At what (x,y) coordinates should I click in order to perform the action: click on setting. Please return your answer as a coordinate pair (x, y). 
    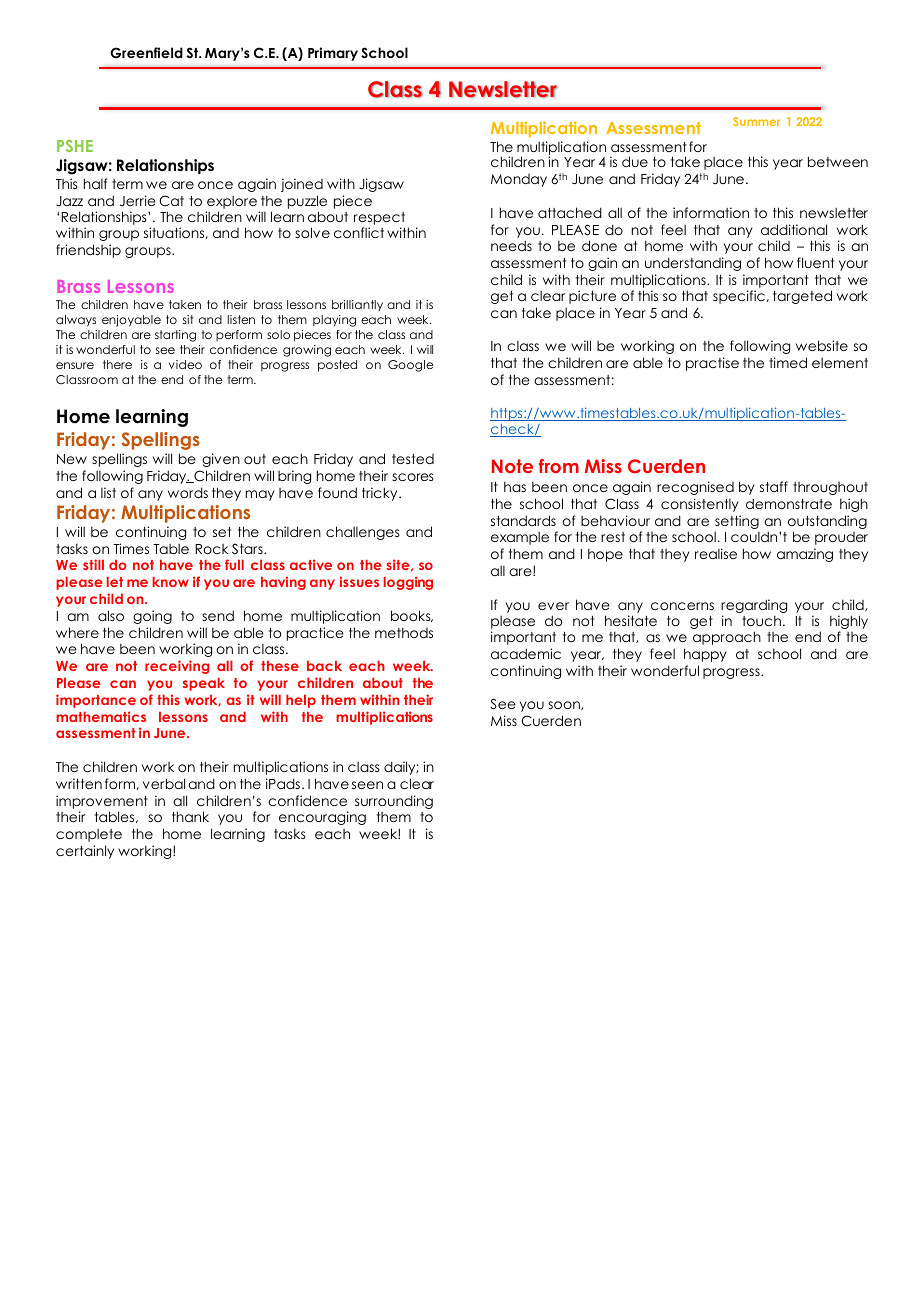
    Looking at the image, I should click on (737, 522).
